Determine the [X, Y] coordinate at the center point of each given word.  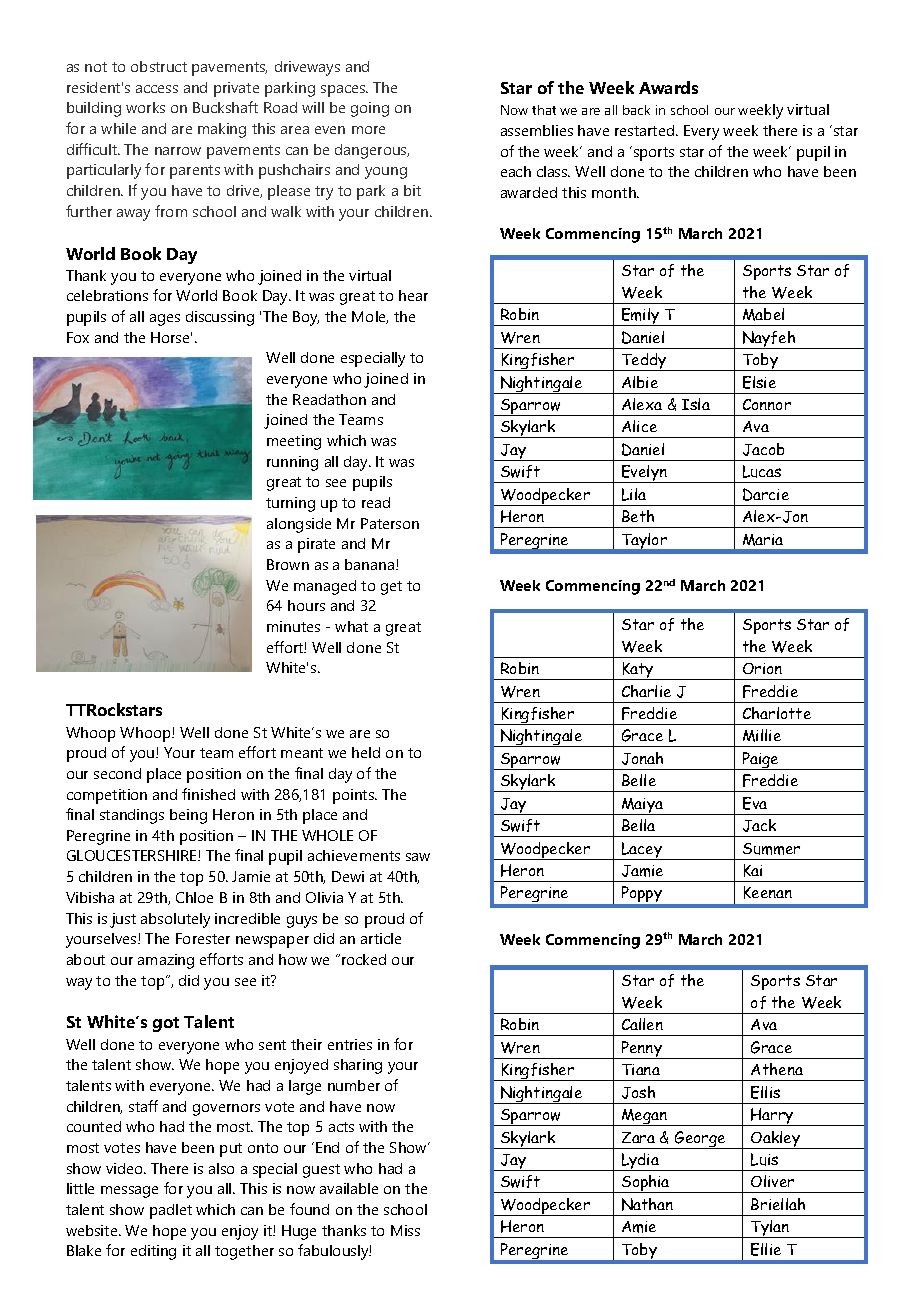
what [351, 626]
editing [153, 1252]
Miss [405, 1230]
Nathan [647, 1204]
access [157, 89]
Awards [668, 87]
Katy [638, 671]
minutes [293, 626]
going [370, 109]
